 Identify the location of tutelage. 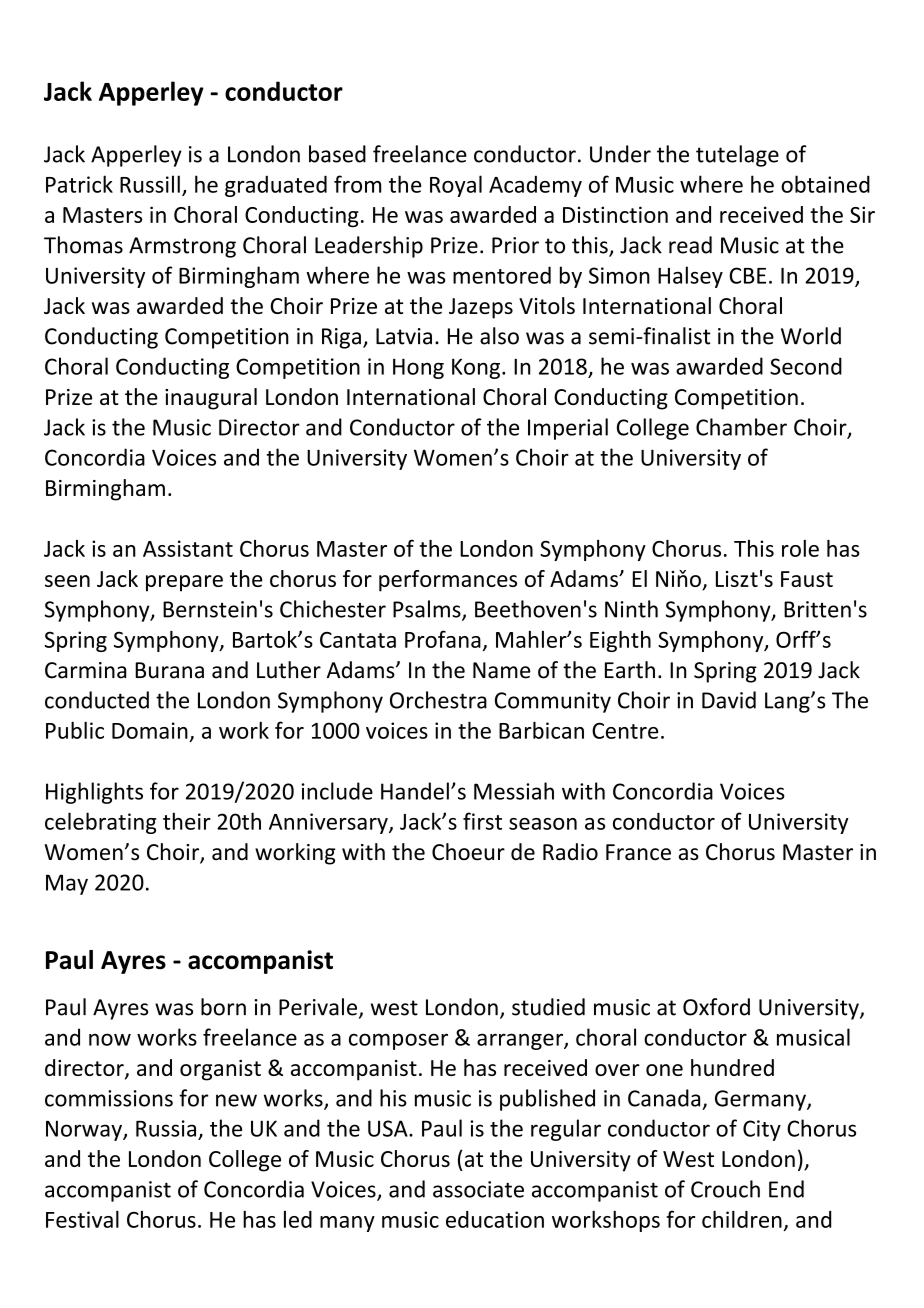
(737, 156).
